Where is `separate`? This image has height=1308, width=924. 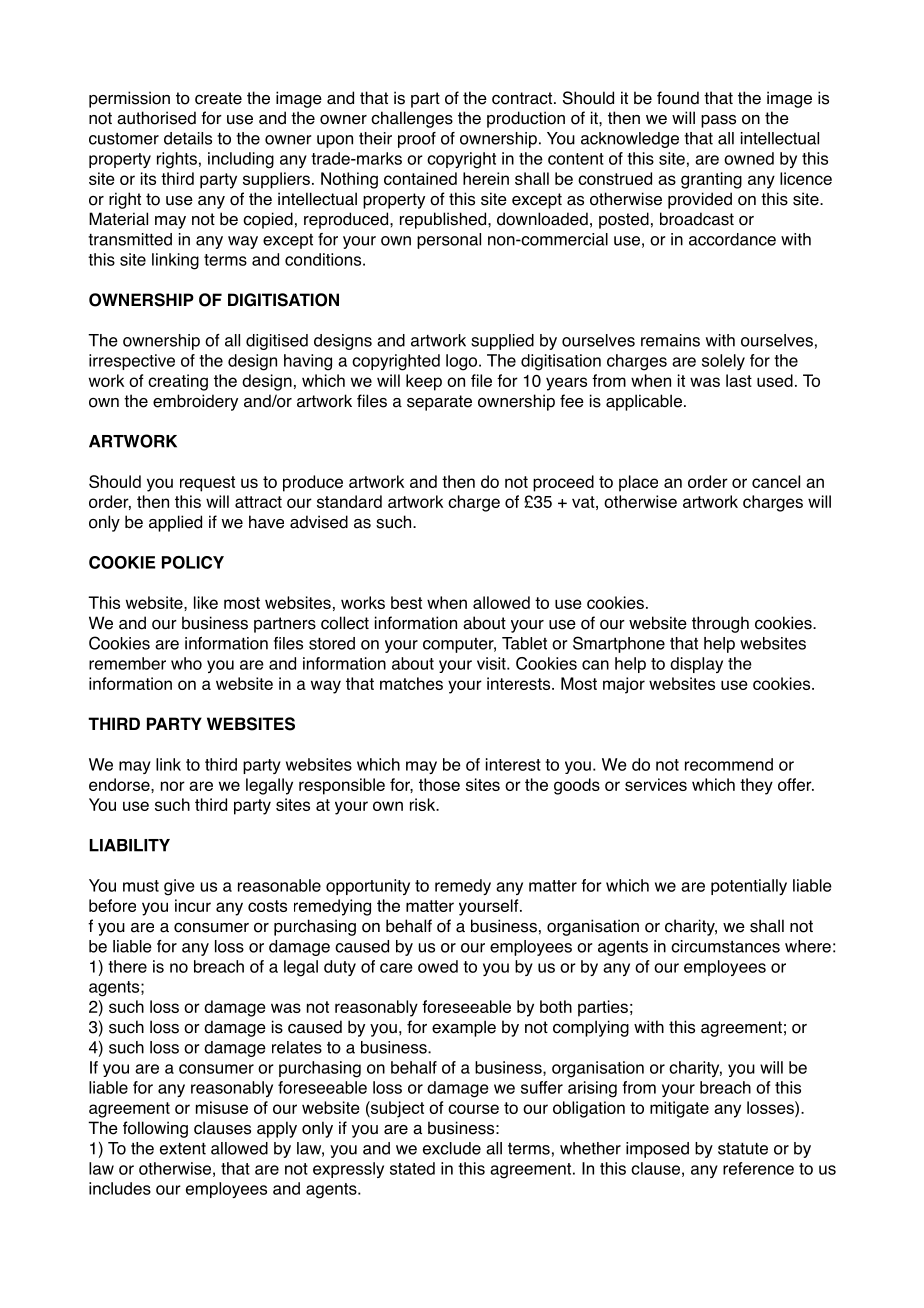
separate is located at coordinates (439, 403).
